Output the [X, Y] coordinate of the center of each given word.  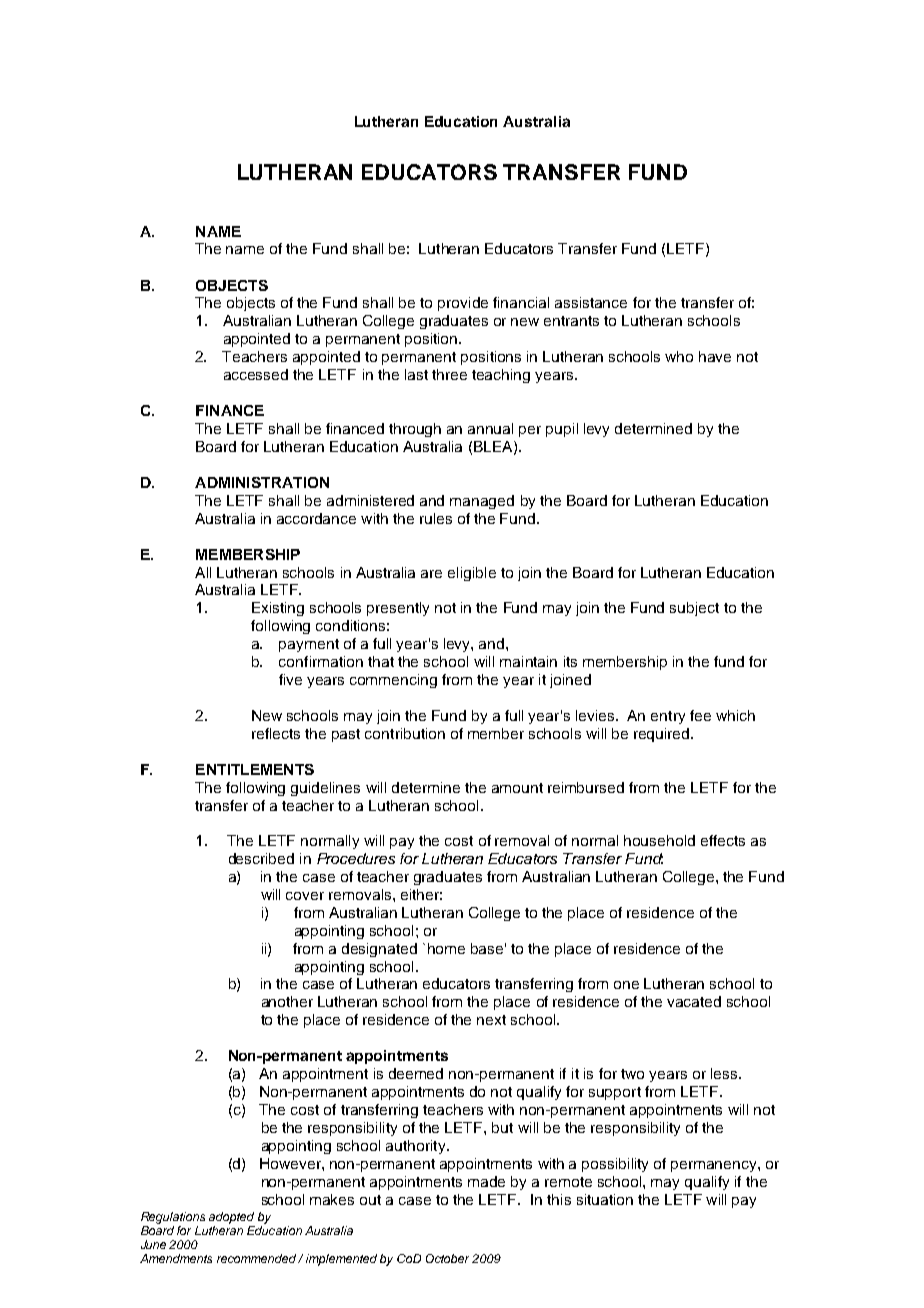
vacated [694, 1001]
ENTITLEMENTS [255, 769]
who [679, 356]
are [431, 574]
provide [463, 304]
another [287, 1001]
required [663, 735]
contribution [405, 733]
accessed [256, 374]
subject [694, 609]
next [491, 1020]
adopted [231, 1218]
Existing [278, 609]
